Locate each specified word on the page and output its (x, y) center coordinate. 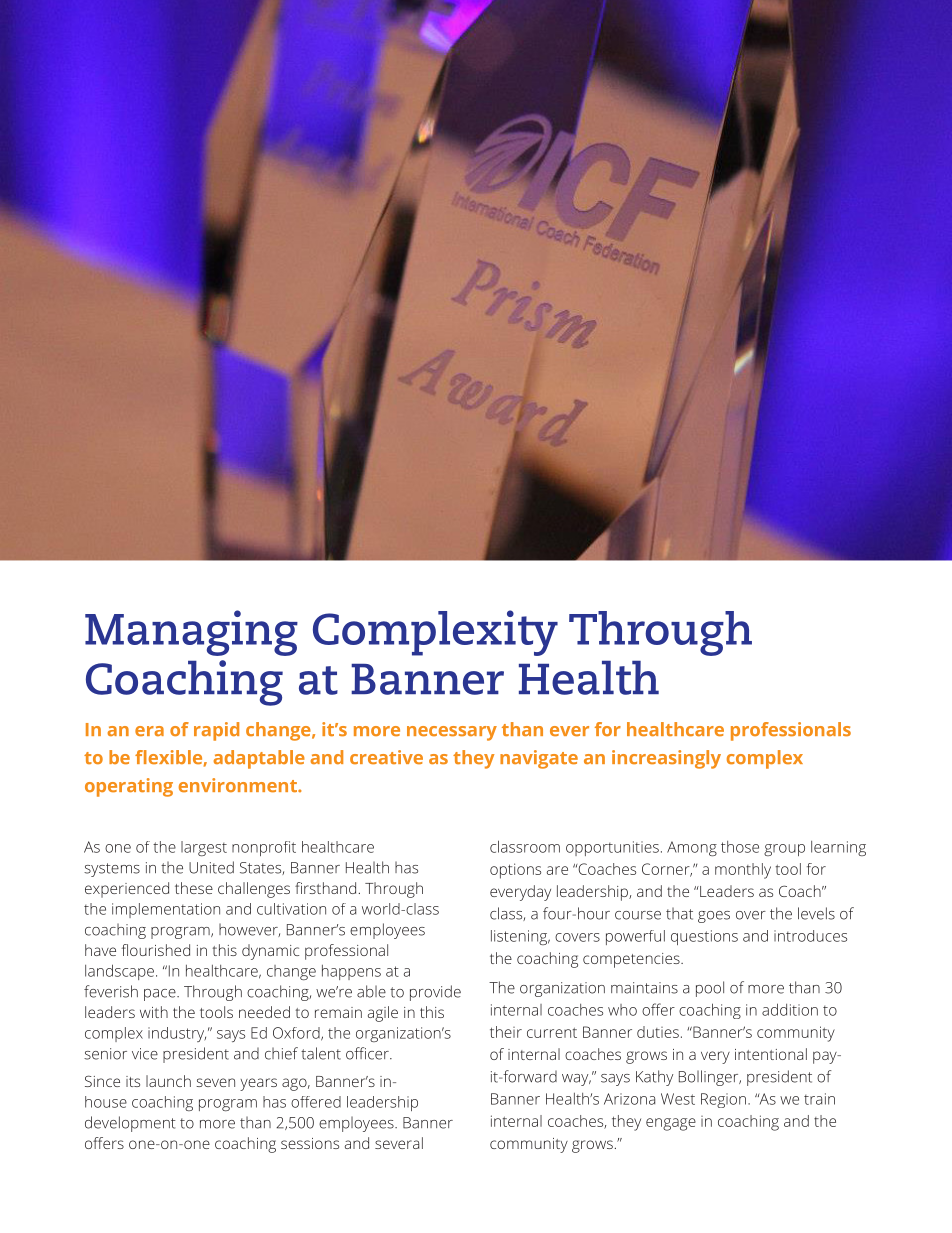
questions (704, 937)
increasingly (666, 759)
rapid (216, 731)
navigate (539, 759)
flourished (156, 950)
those (740, 847)
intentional (771, 1054)
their (506, 1032)
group (784, 850)
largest (204, 848)
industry (177, 1034)
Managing (191, 633)
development (130, 1124)
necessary (452, 733)
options (515, 871)
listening (520, 937)
